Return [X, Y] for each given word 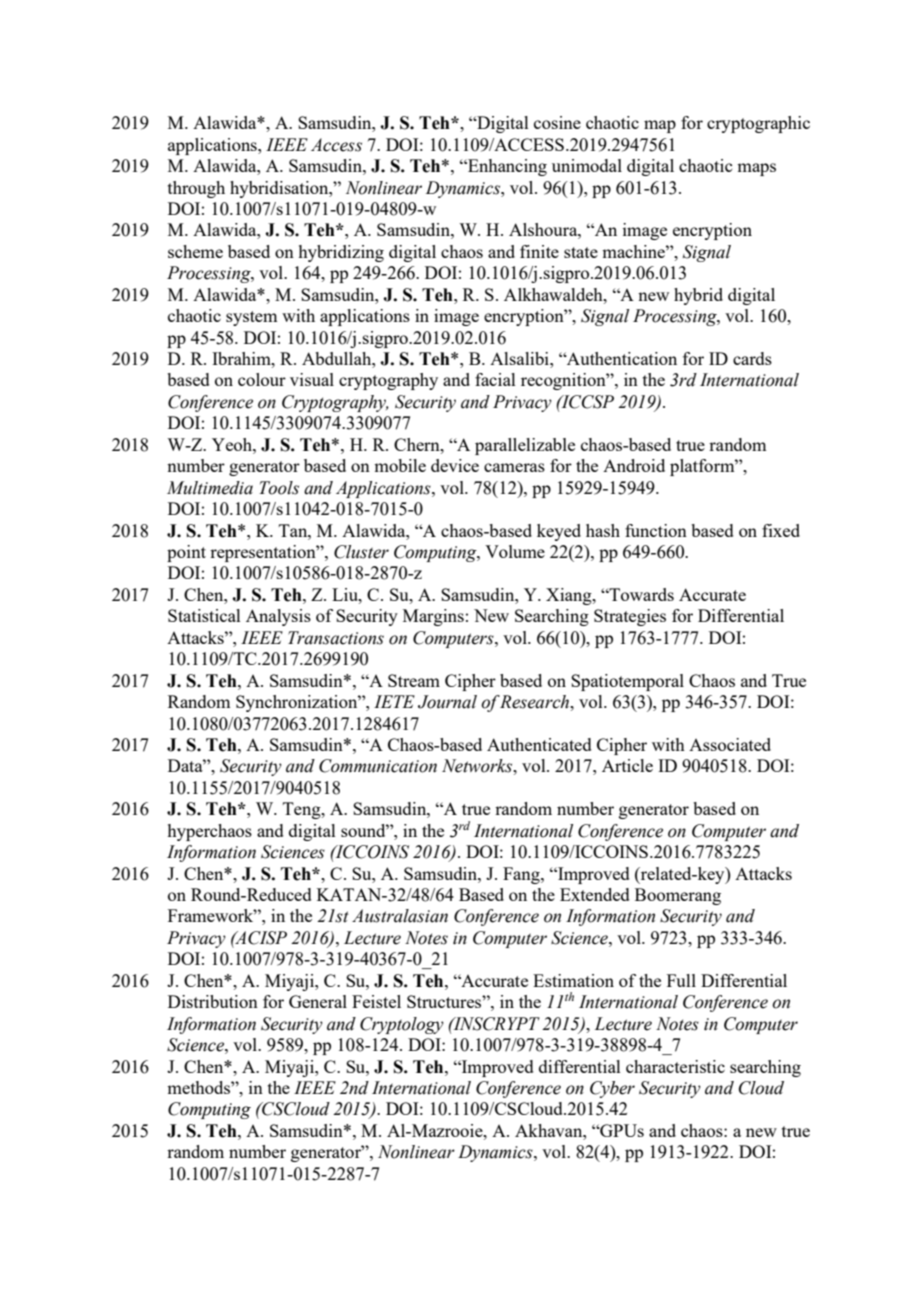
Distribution [213, 1001]
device [455, 465]
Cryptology [402, 1025]
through [196, 189]
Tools [279, 488]
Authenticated [539, 744]
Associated [730, 744]
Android [634, 465]
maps [756, 169]
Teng [303, 810]
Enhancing [506, 167]
